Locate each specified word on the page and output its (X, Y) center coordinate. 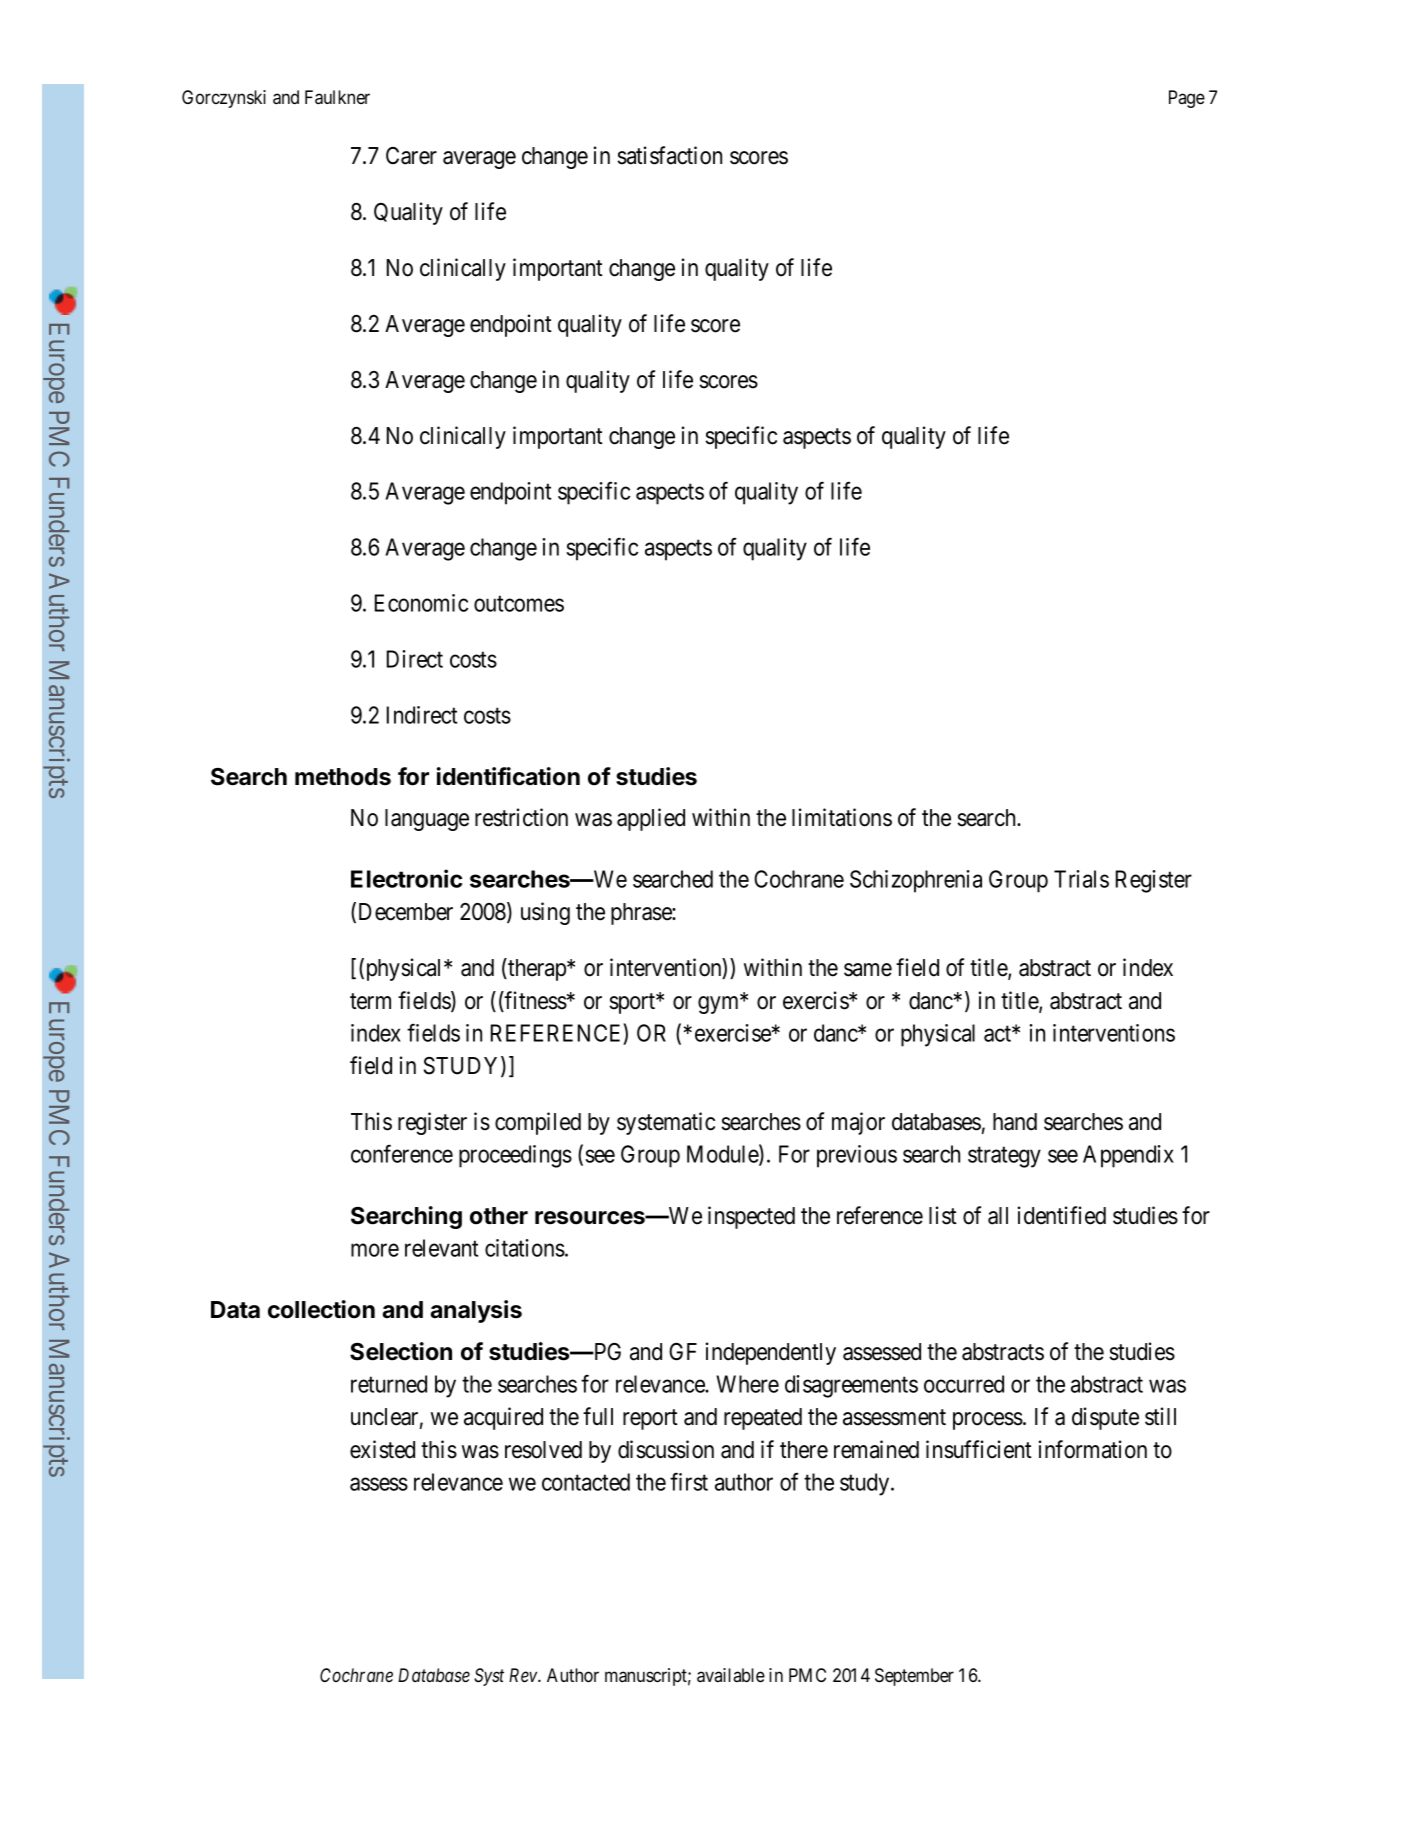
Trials (1081, 879)
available (731, 1675)
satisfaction (669, 155)
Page (1187, 99)
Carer (411, 156)
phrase (642, 914)
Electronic (406, 878)
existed (382, 1449)
